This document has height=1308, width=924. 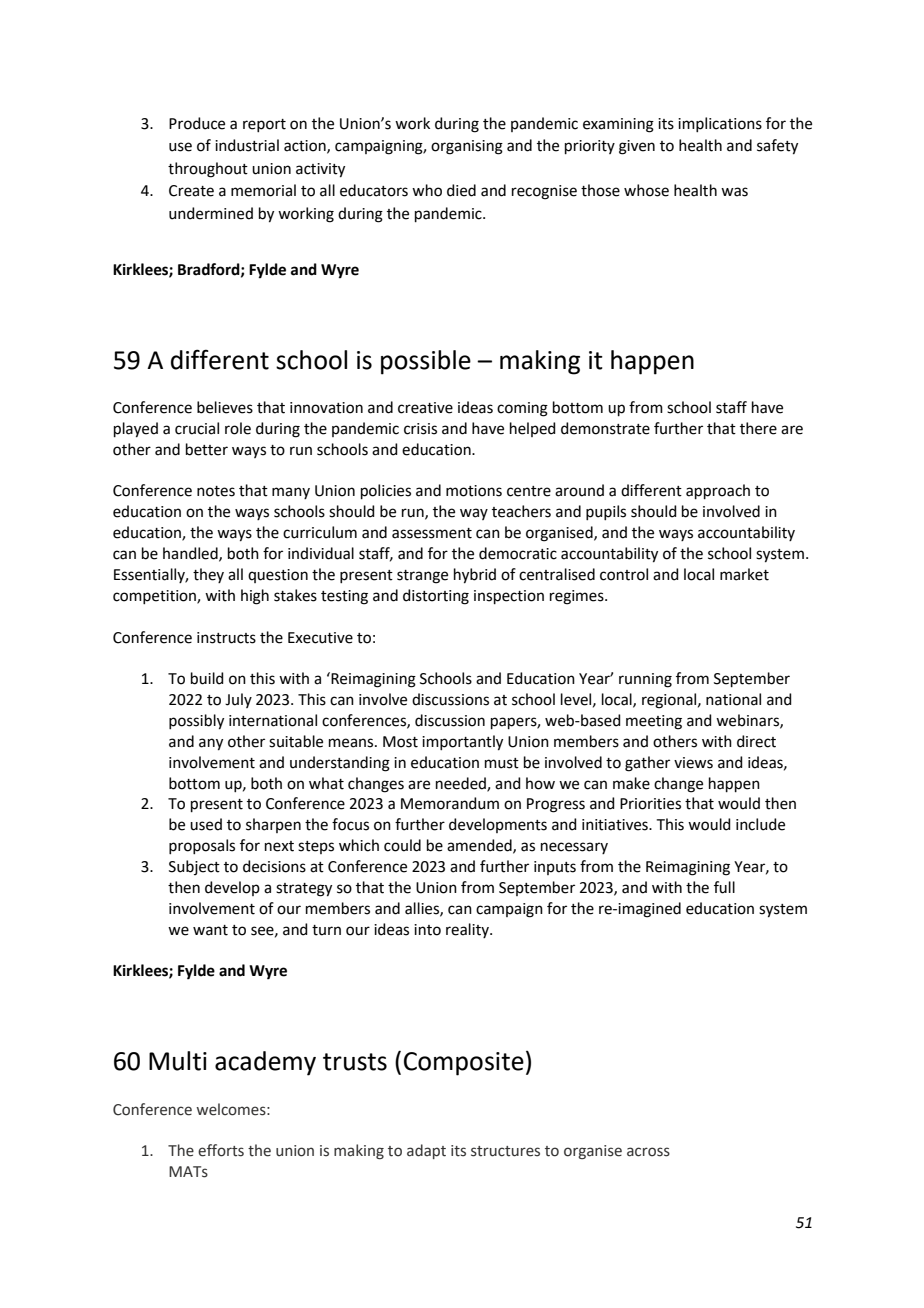 What do you see at coordinates (450, 803) in the document?
I see `Memorandum` at bounding box center [450, 803].
